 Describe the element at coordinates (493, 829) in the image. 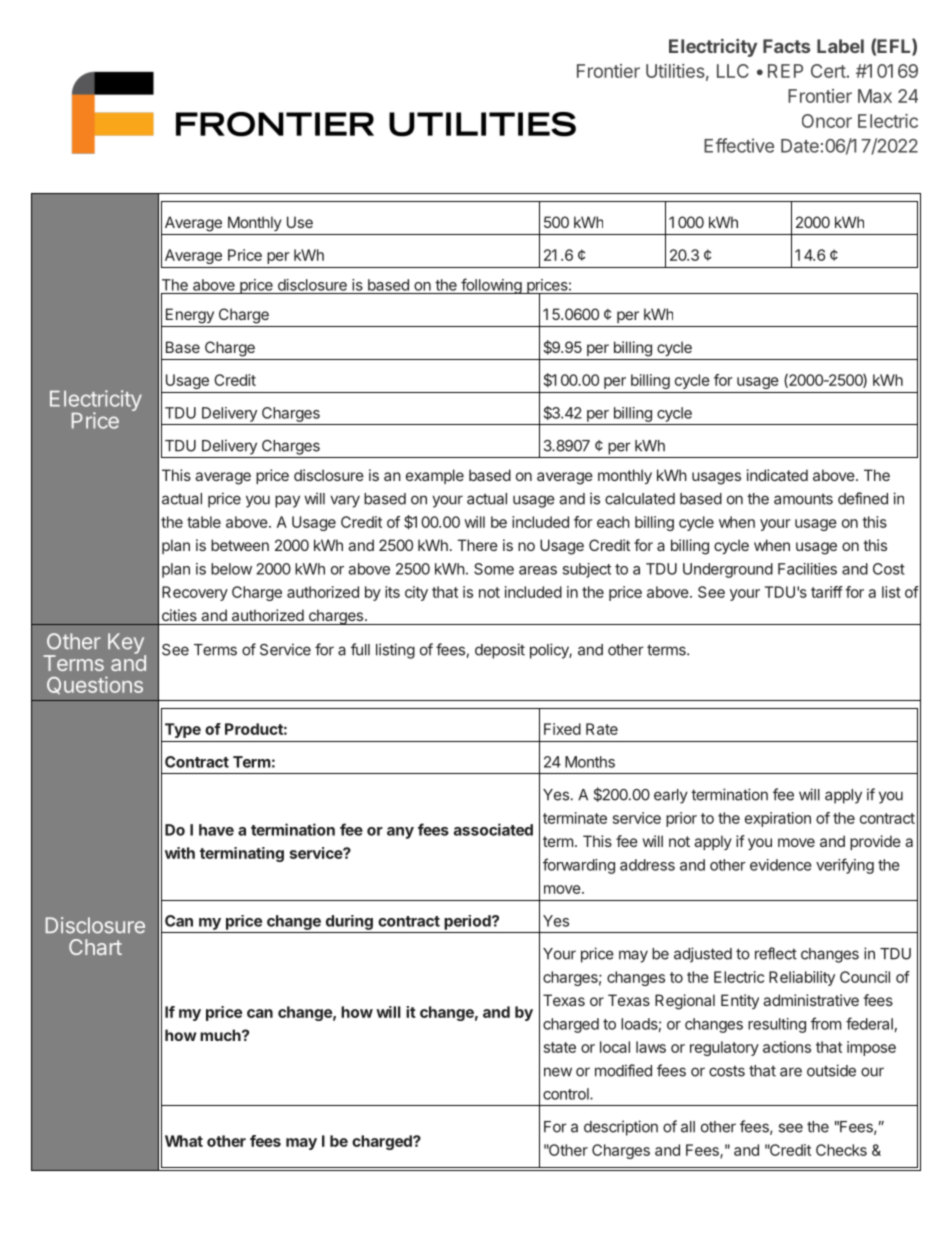

I see `associated` at that location.
